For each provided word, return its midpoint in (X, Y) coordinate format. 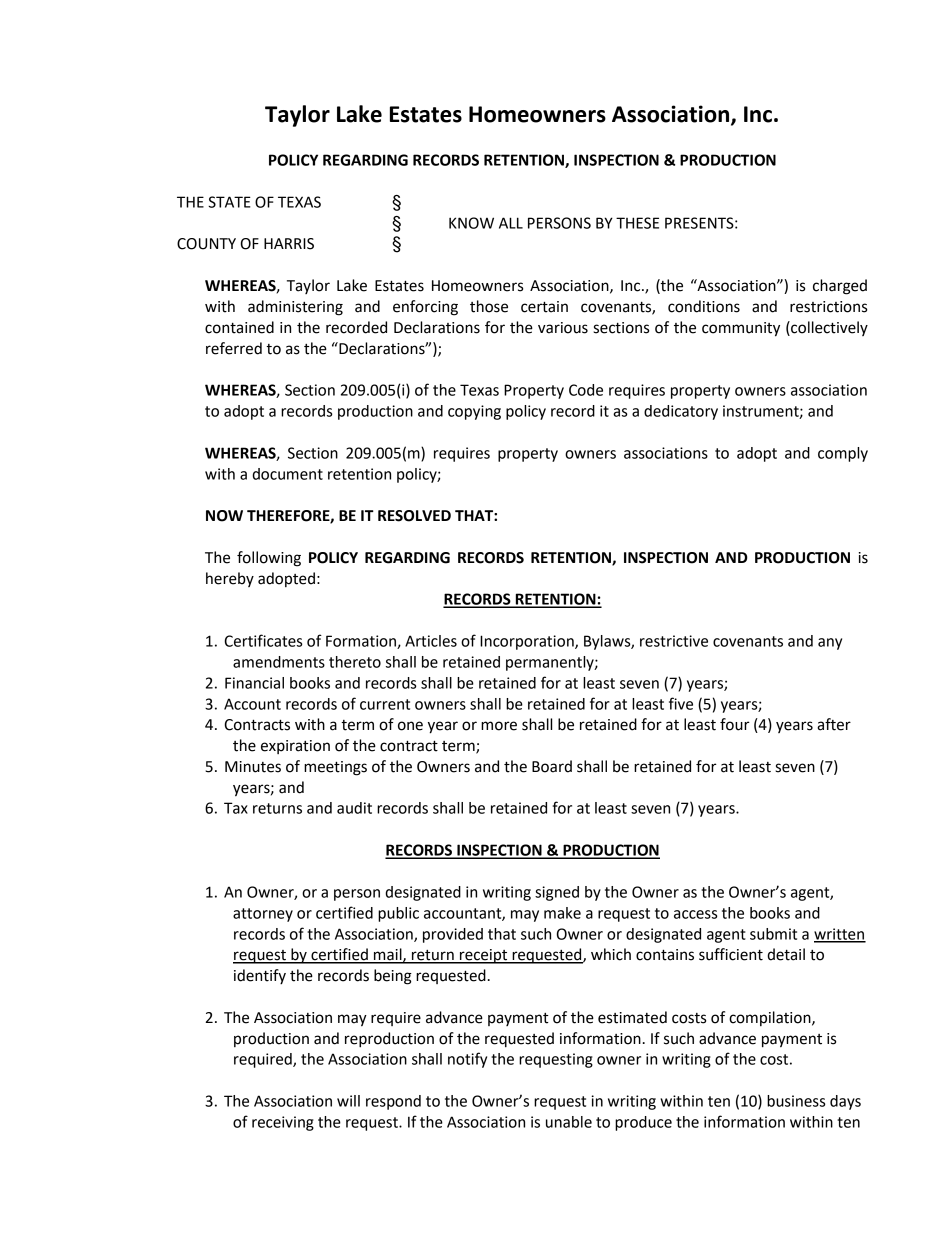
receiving (283, 1123)
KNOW (471, 223)
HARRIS (289, 244)
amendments (279, 662)
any (830, 644)
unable (569, 1122)
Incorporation (528, 642)
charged (840, 287)
